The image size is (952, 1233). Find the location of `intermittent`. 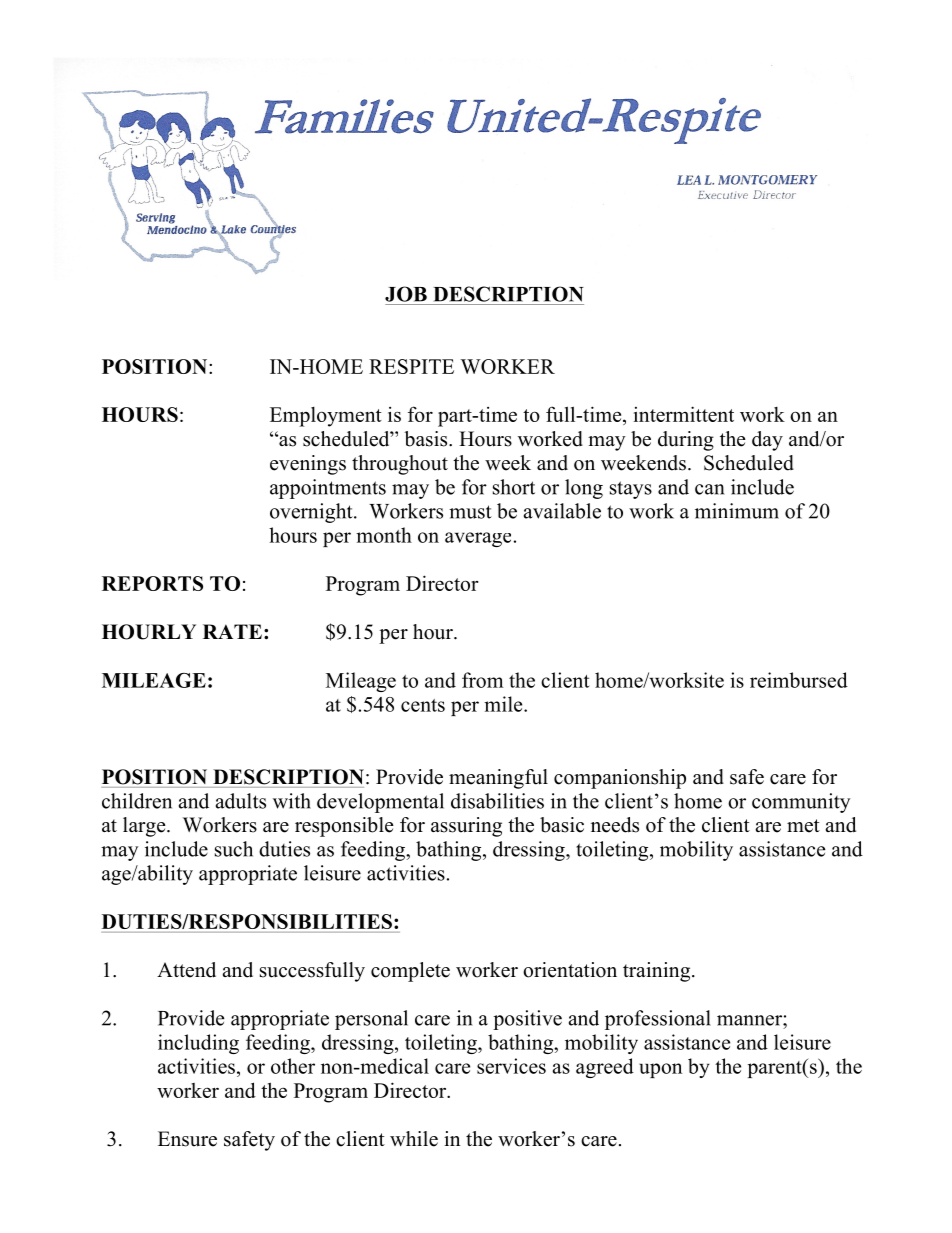

intermittent is located at coordinates (684, 414).
